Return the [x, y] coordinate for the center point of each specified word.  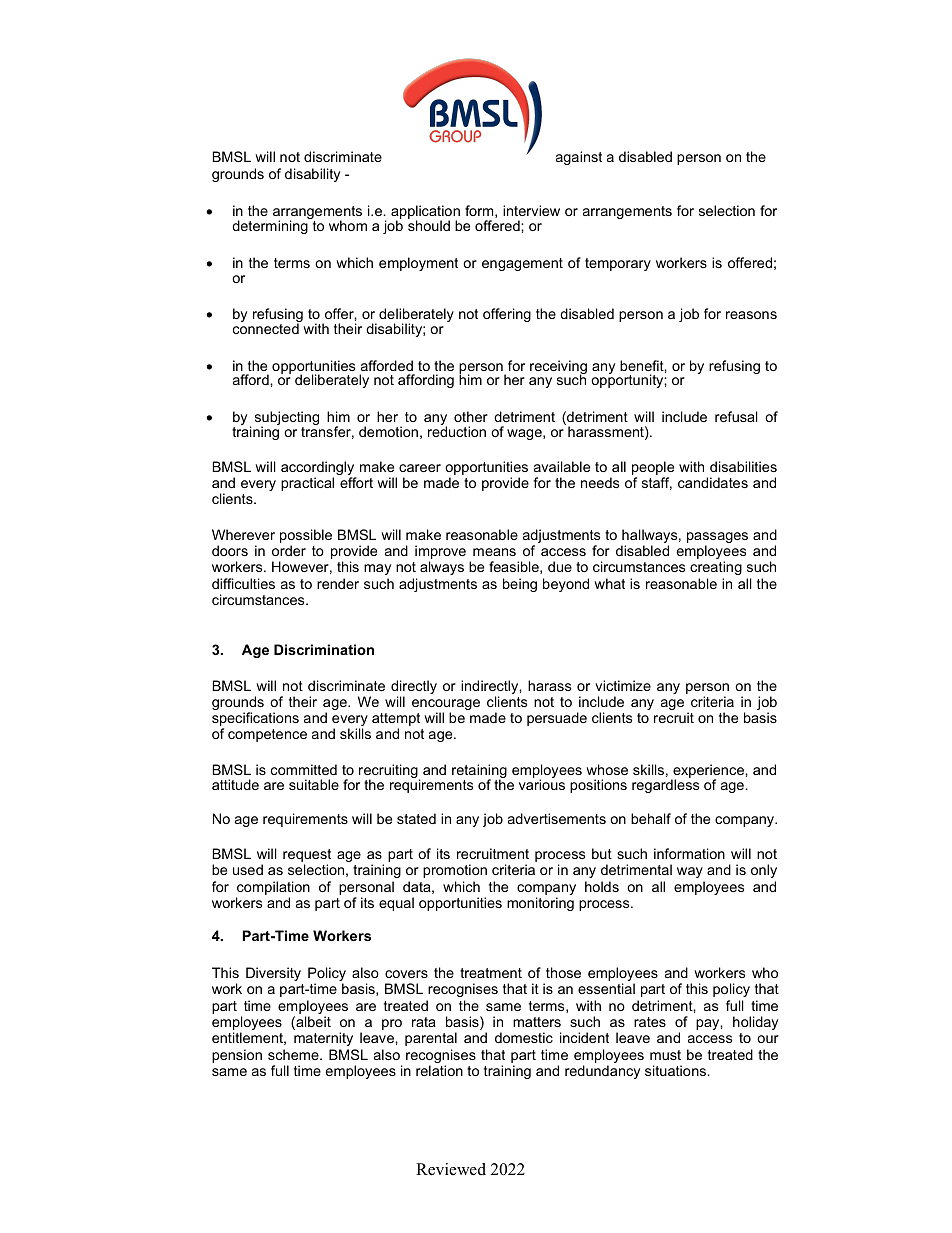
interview [531, 210]
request [307, 857]
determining [270, 227]
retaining [479, 772]
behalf [651, 818]
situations [675, 1070]
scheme [294, 1054]
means [494, 552]
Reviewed [451, 1169]
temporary [618, 264]
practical [307, 484]
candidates [713, 482]
